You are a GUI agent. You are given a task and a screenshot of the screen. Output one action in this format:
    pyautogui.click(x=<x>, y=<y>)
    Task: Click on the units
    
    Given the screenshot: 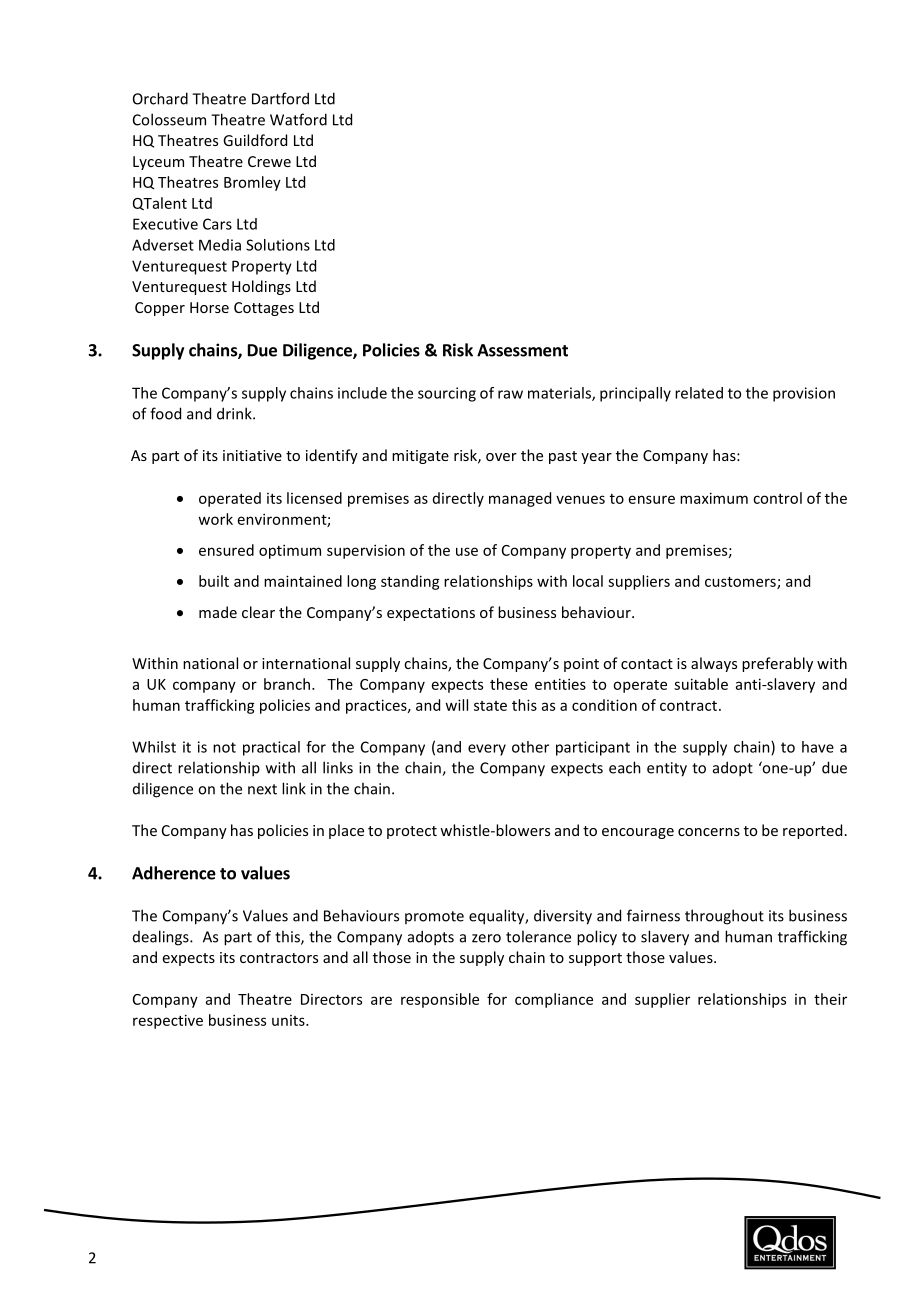 What is the action you would take?
    pyautogui.click(x=289, y=1020)
